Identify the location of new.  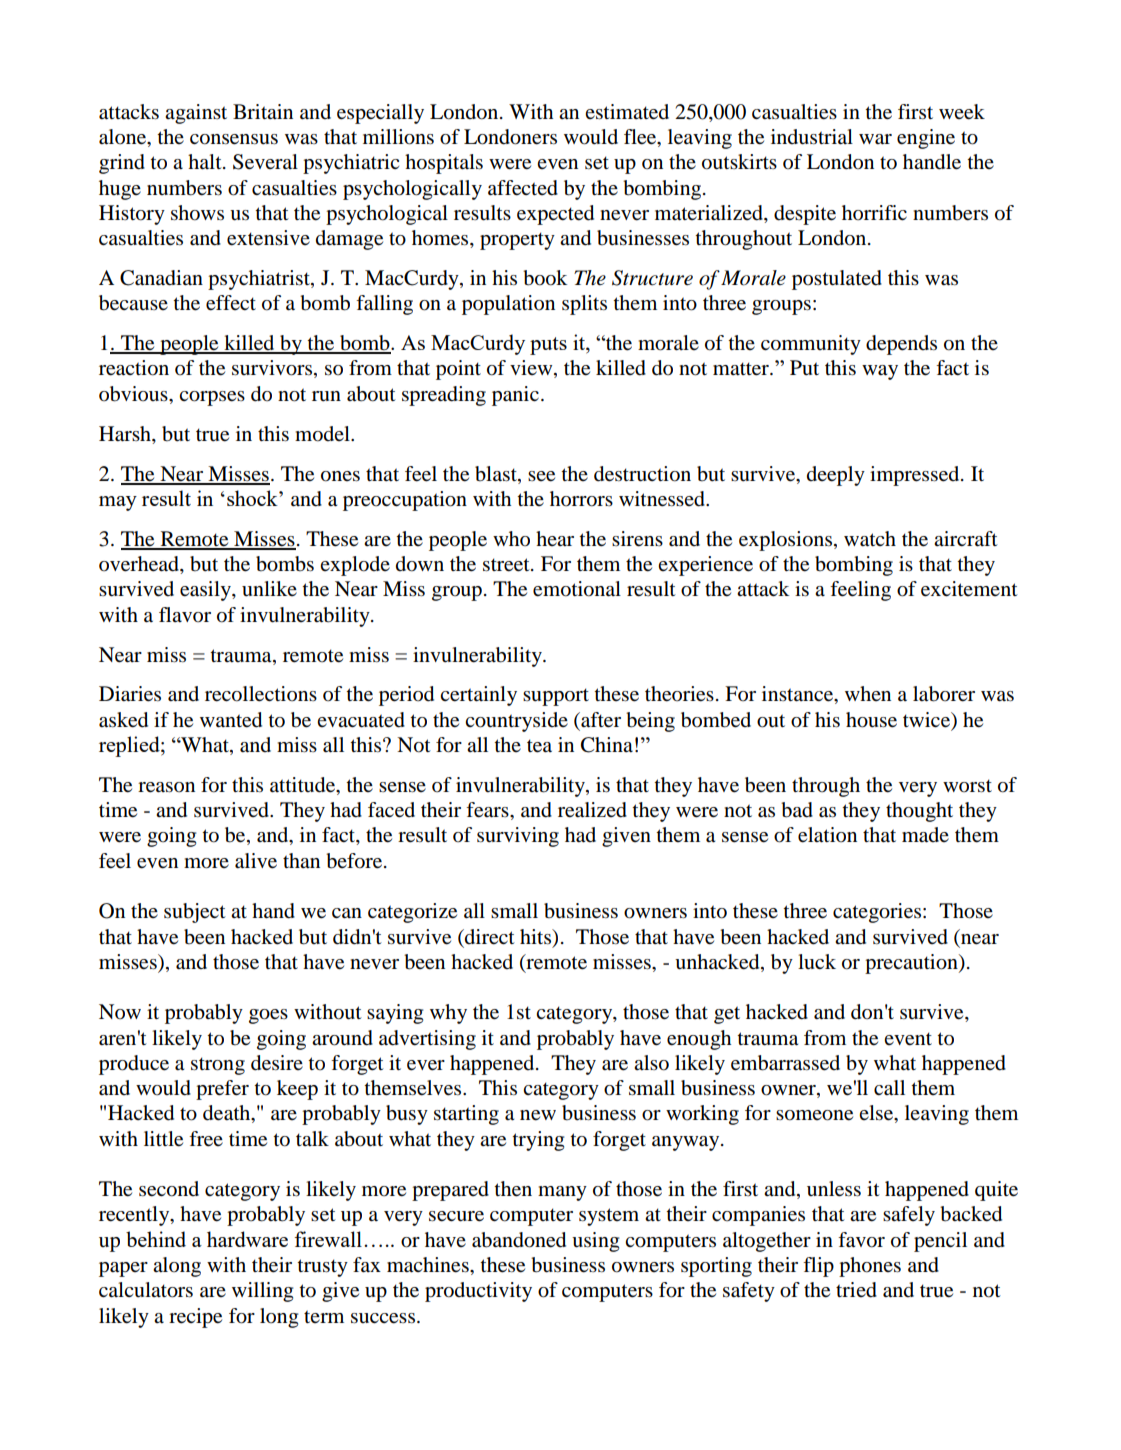
(538, 1115).
